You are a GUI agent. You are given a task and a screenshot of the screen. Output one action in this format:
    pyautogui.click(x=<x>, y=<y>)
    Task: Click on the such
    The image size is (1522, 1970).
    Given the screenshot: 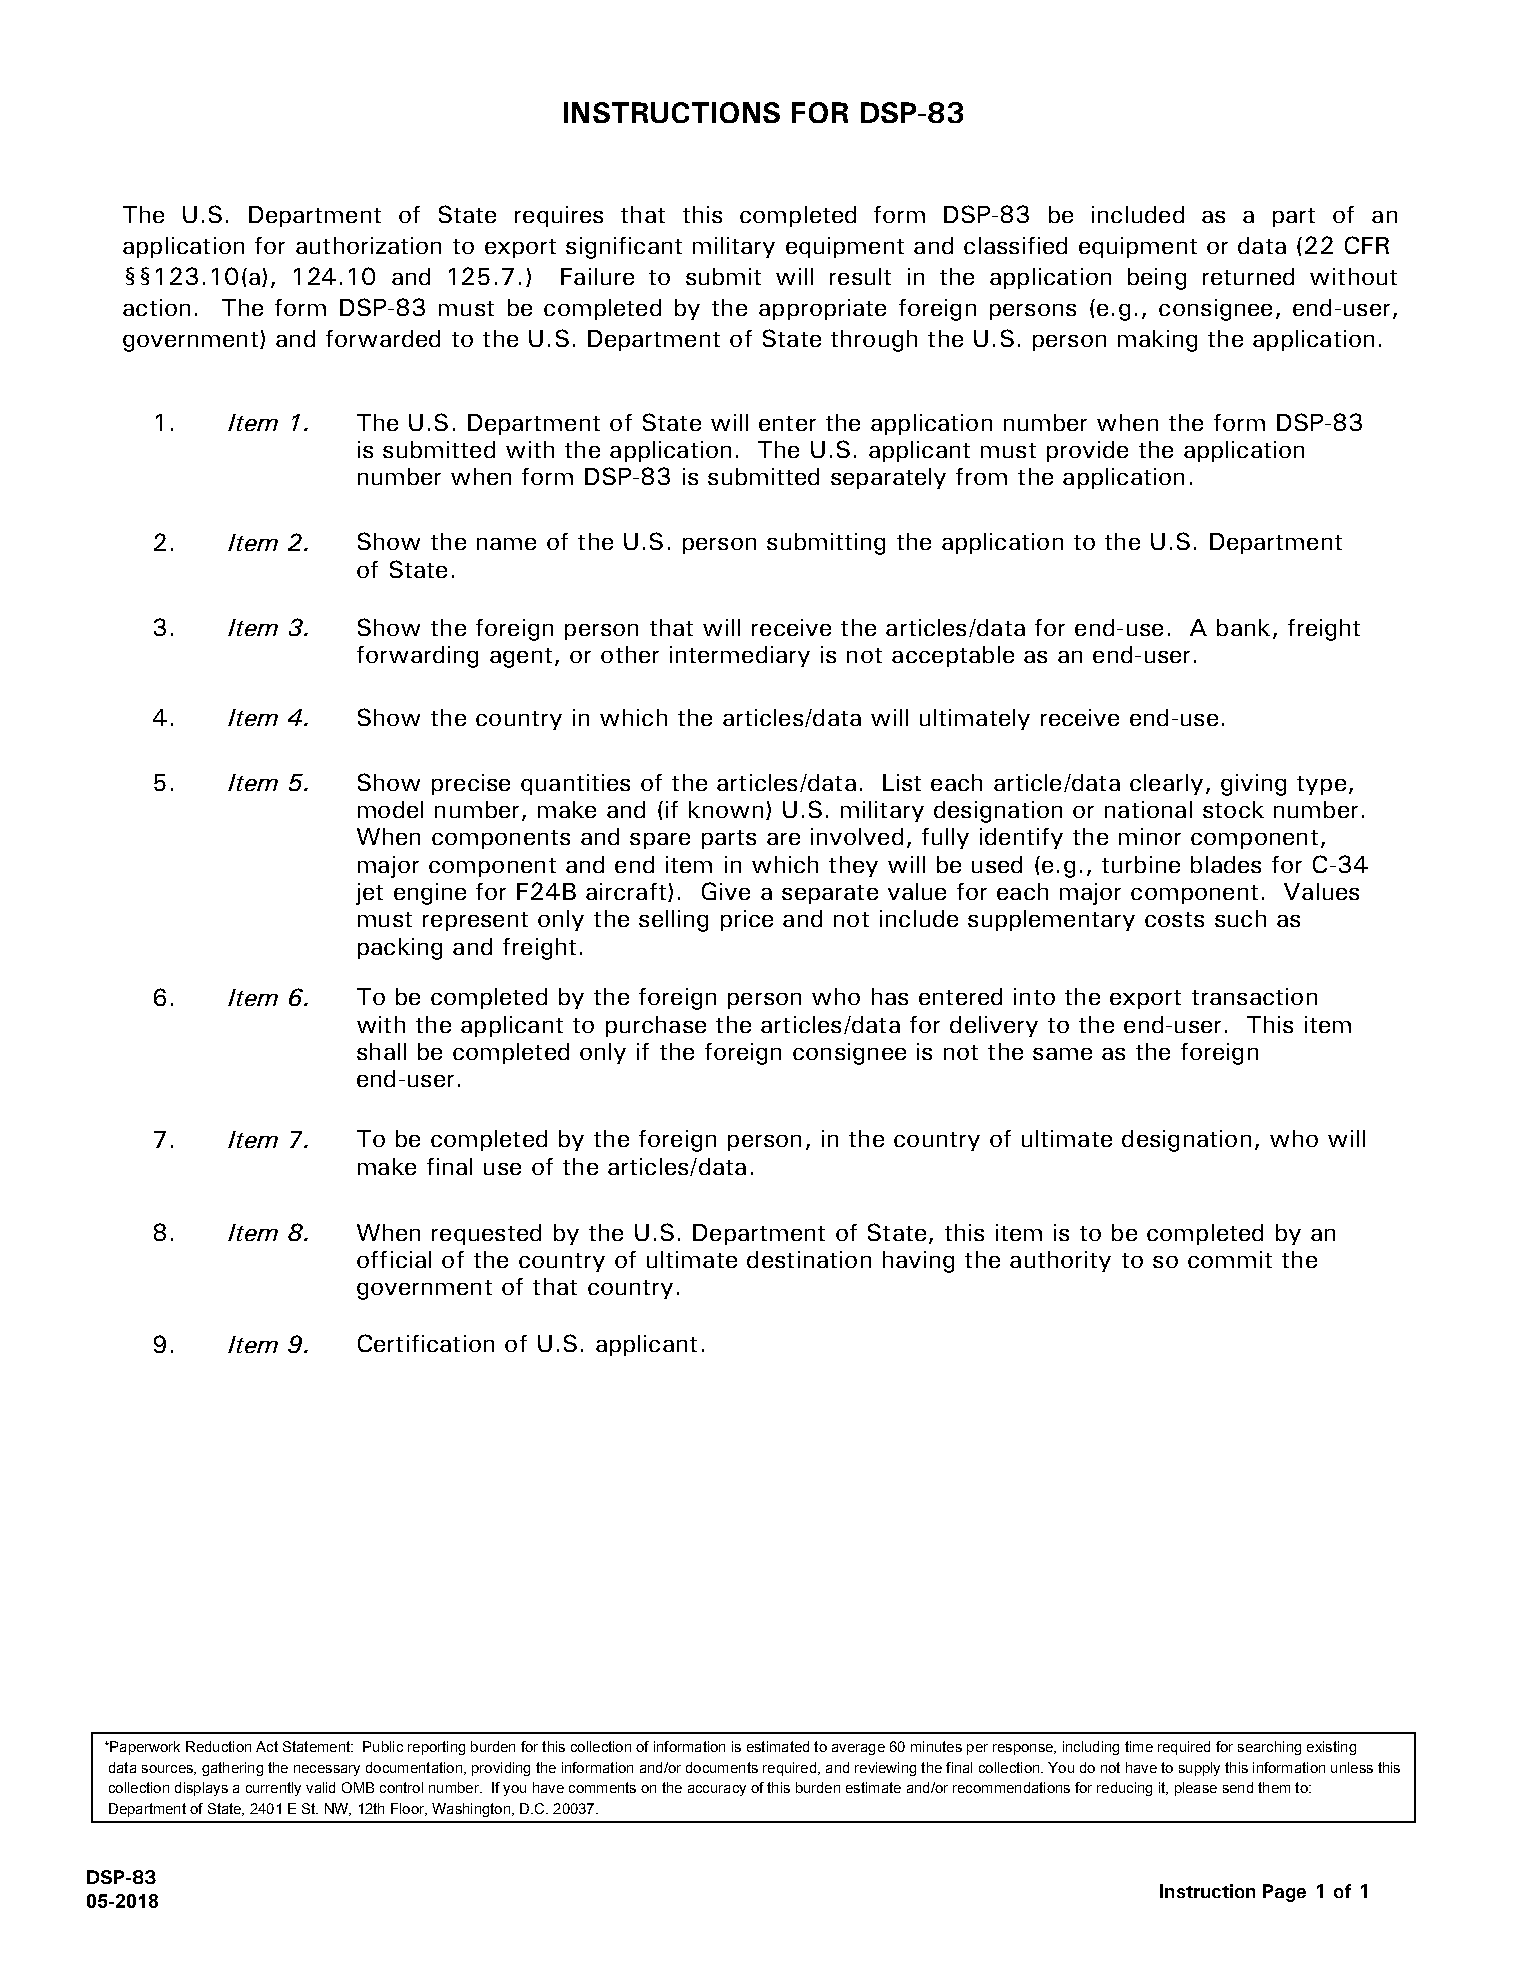 What is the action you would take?
    pyautogui.click(x=1240, y=918)
